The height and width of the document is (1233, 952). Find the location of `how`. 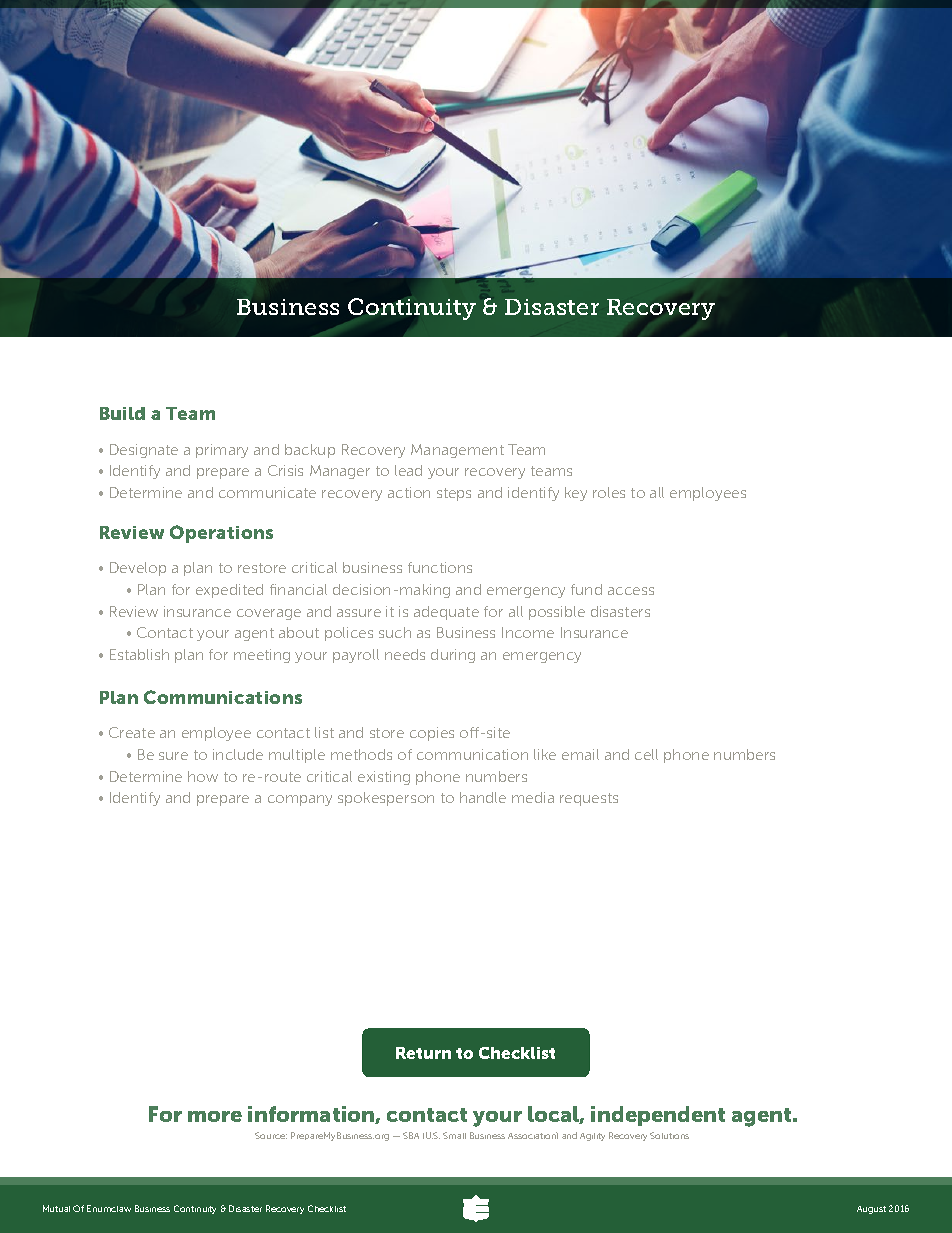

how is located at coordinates (203, 776).
